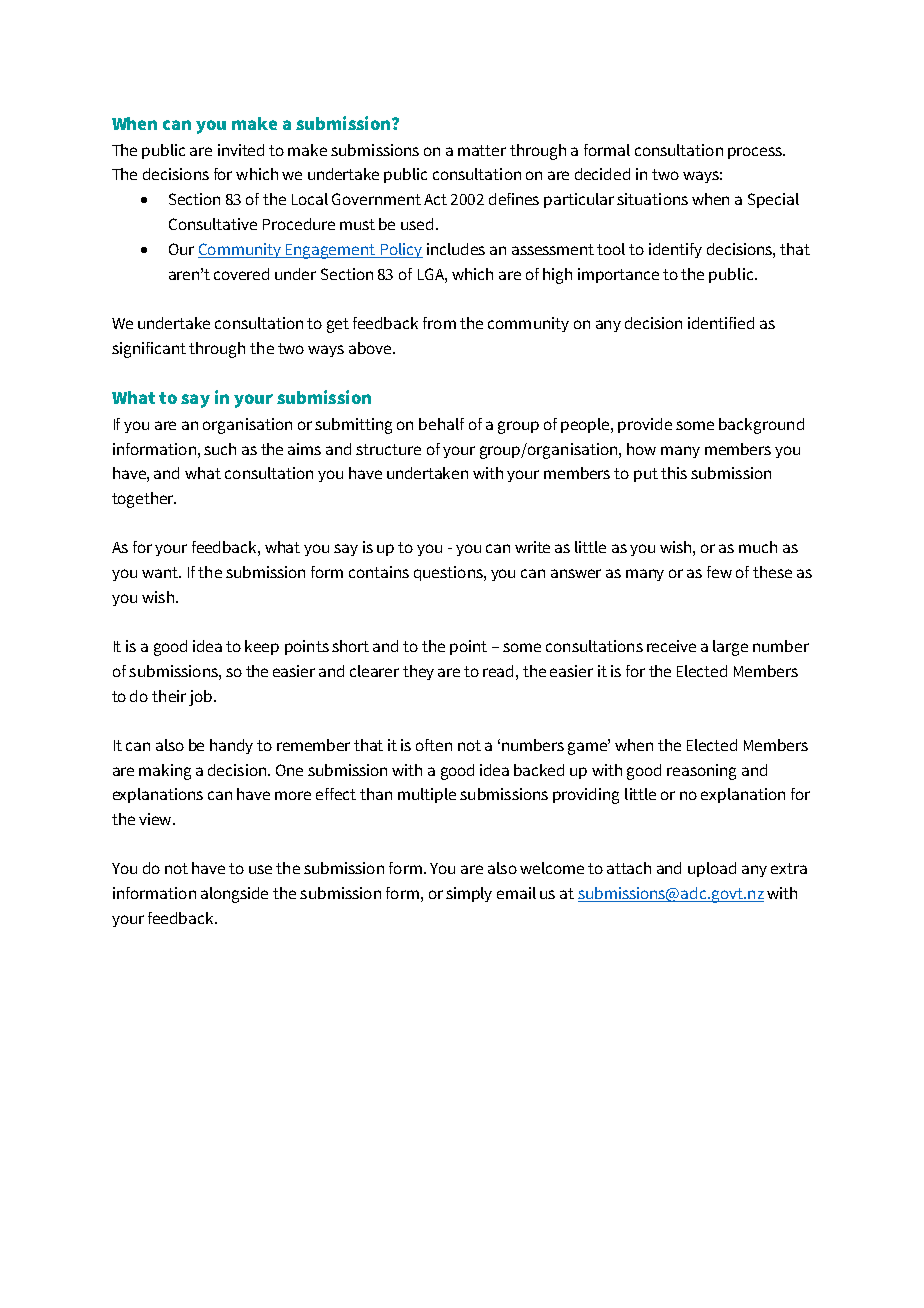  What do you see at coordinates (234, 895) in the document?
I see `alongside` at bounding box center [234, 895].
